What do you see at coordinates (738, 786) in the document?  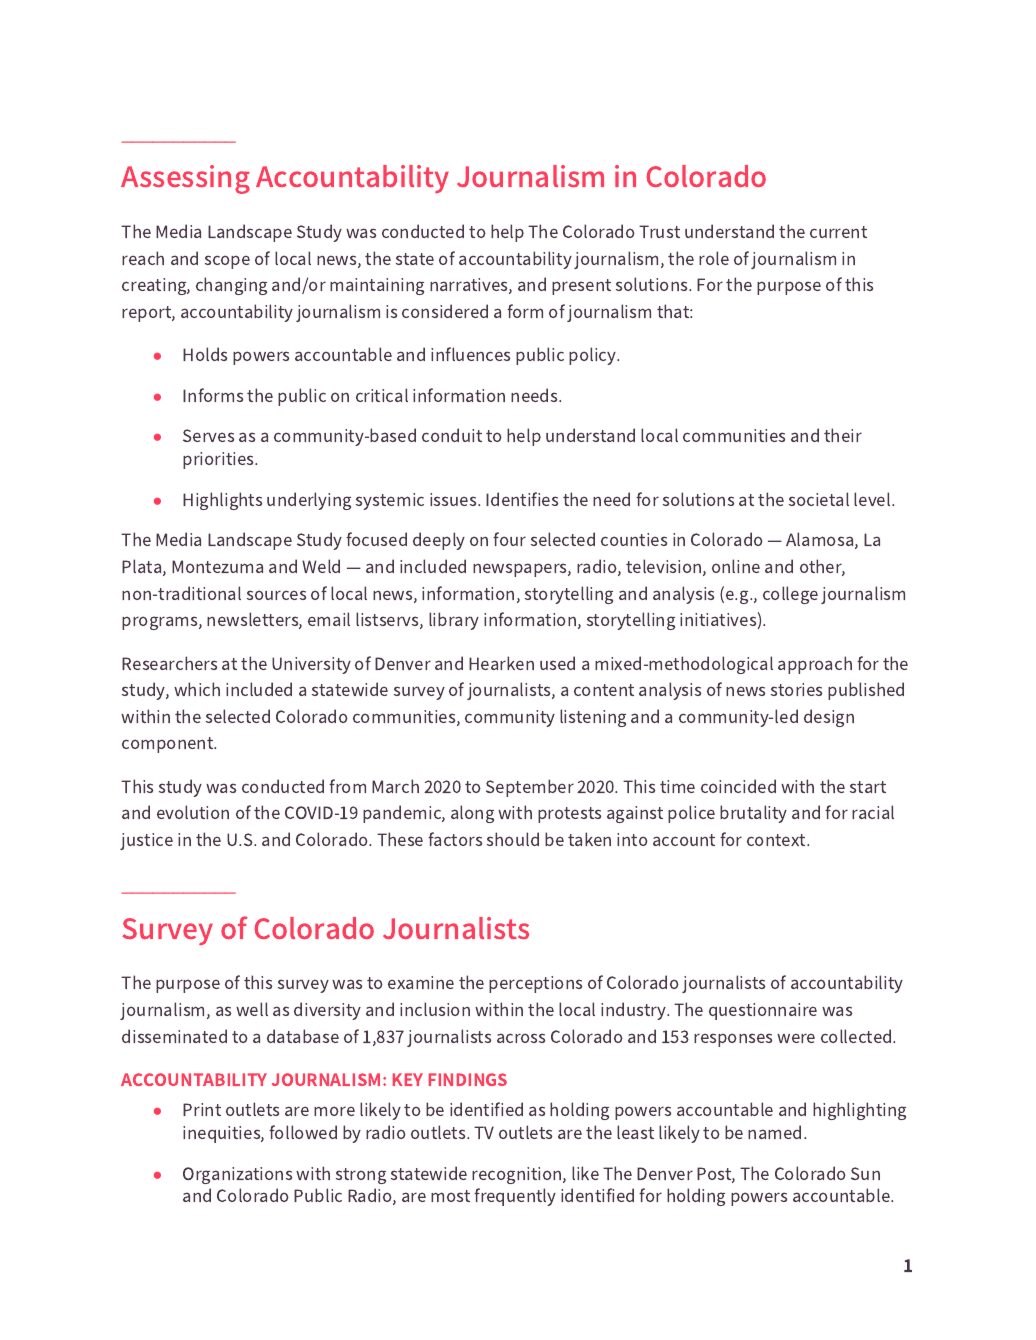 I see `coincided` at bounding box center [738, 786].
